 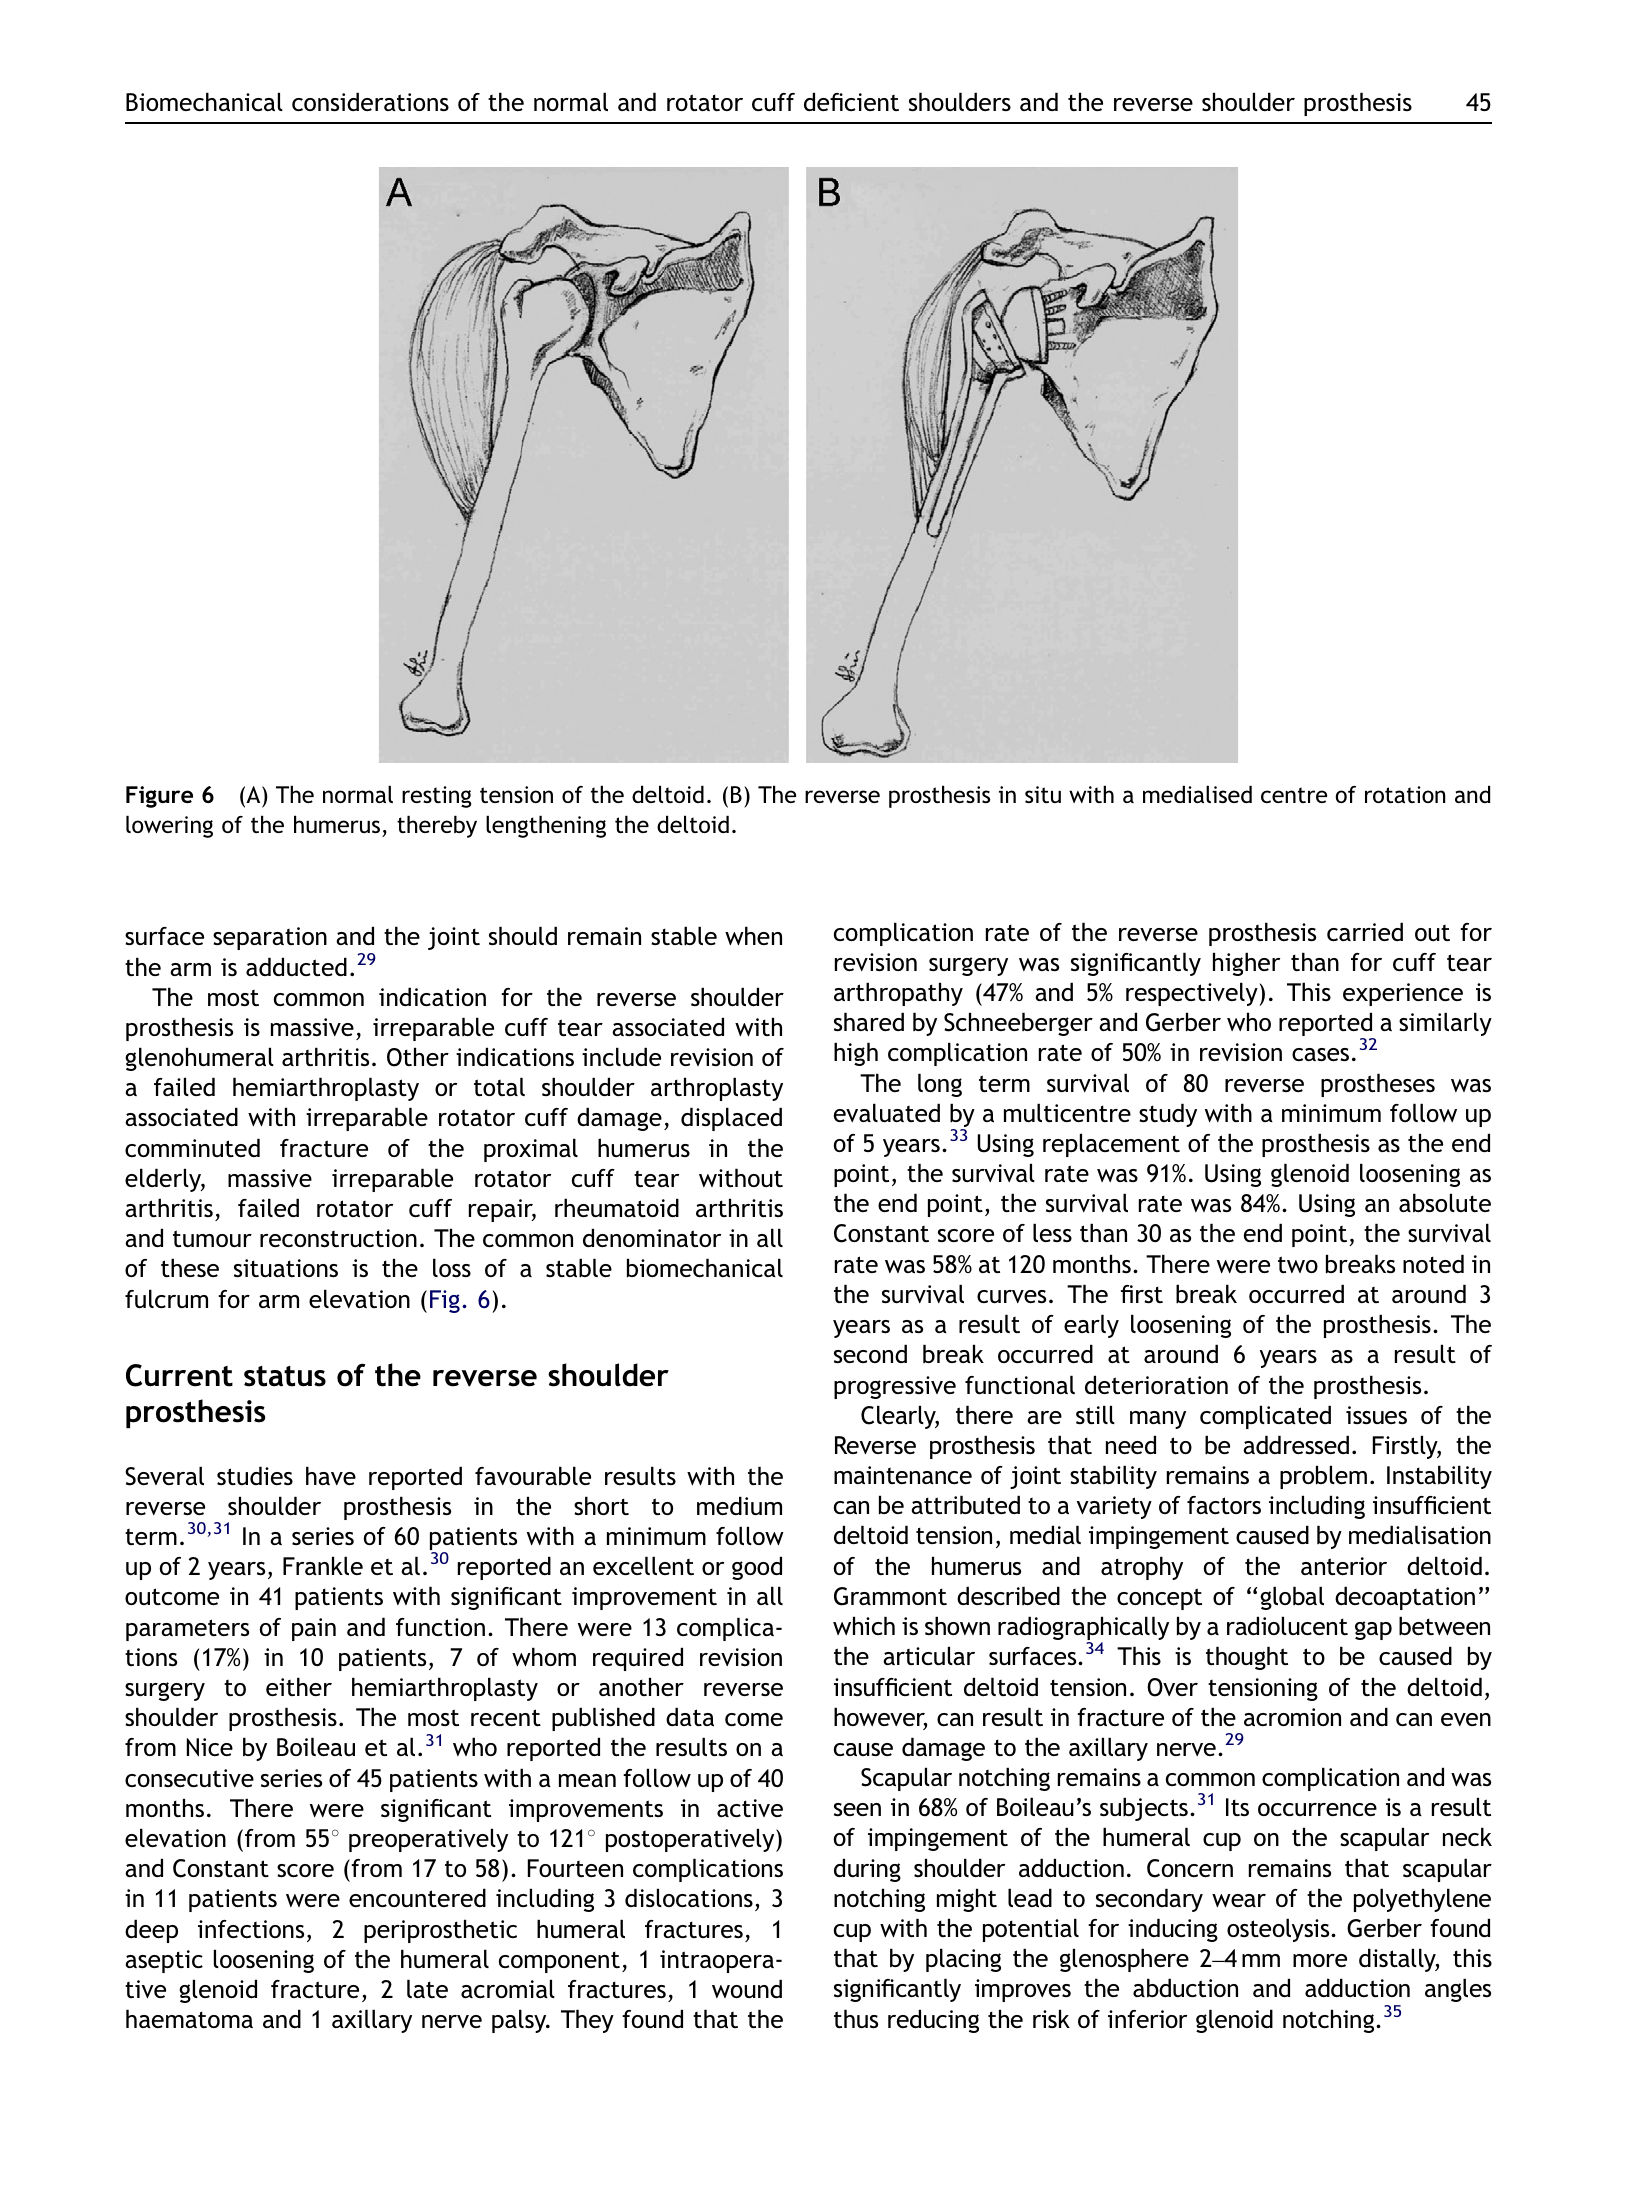 I want to click on rotation, so click(x=1405, y=794).
